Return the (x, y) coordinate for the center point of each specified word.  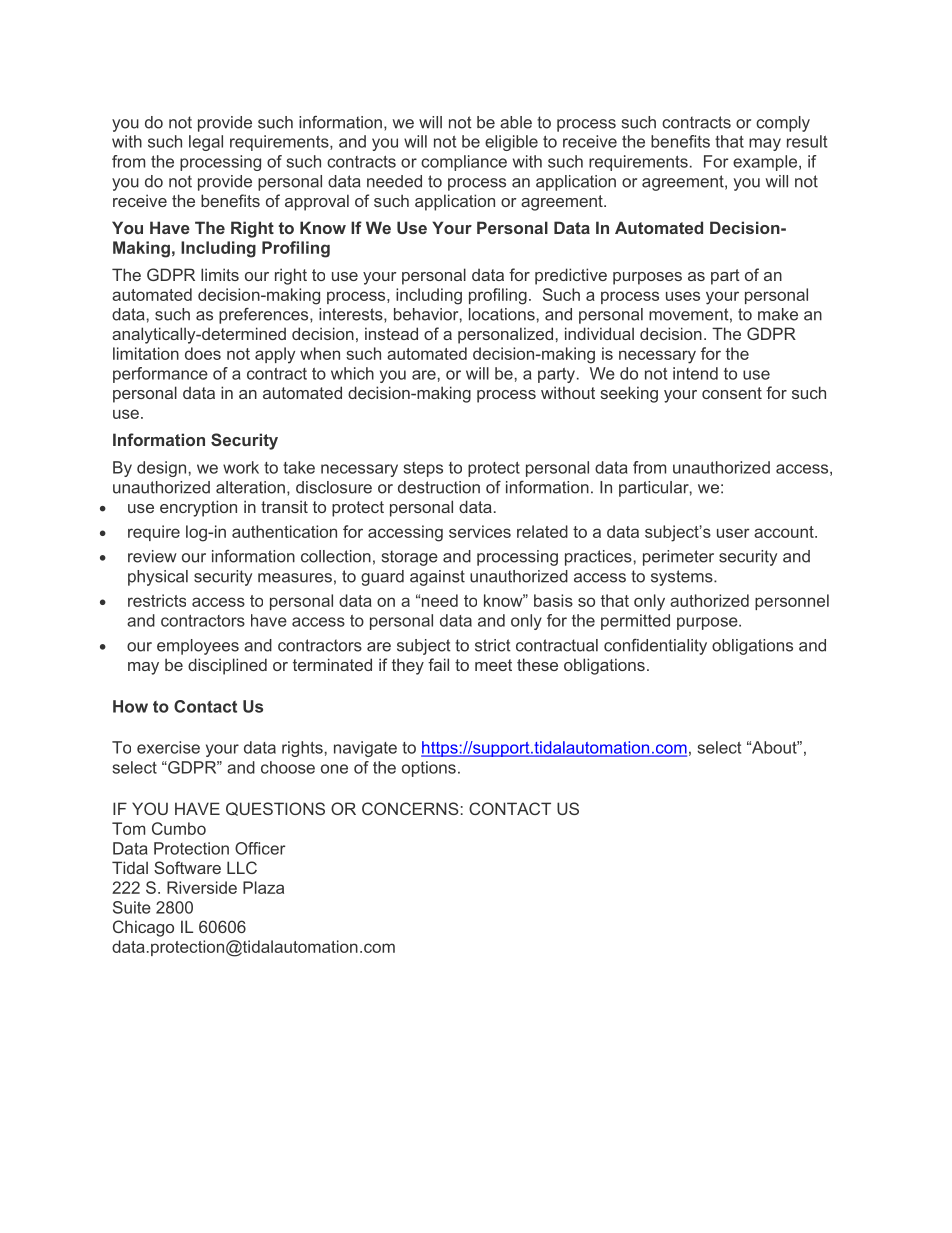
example (766, 163)
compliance (464, 163)
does (203, 353)
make (778, 314)
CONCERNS (410, 808)
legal (206, 143)
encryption (198, 508)
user (733, 533)
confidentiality (655, 647)
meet (493, 665)
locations (502, 314)
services (480, 531)
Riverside (202, 887)
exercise (168, 747)
